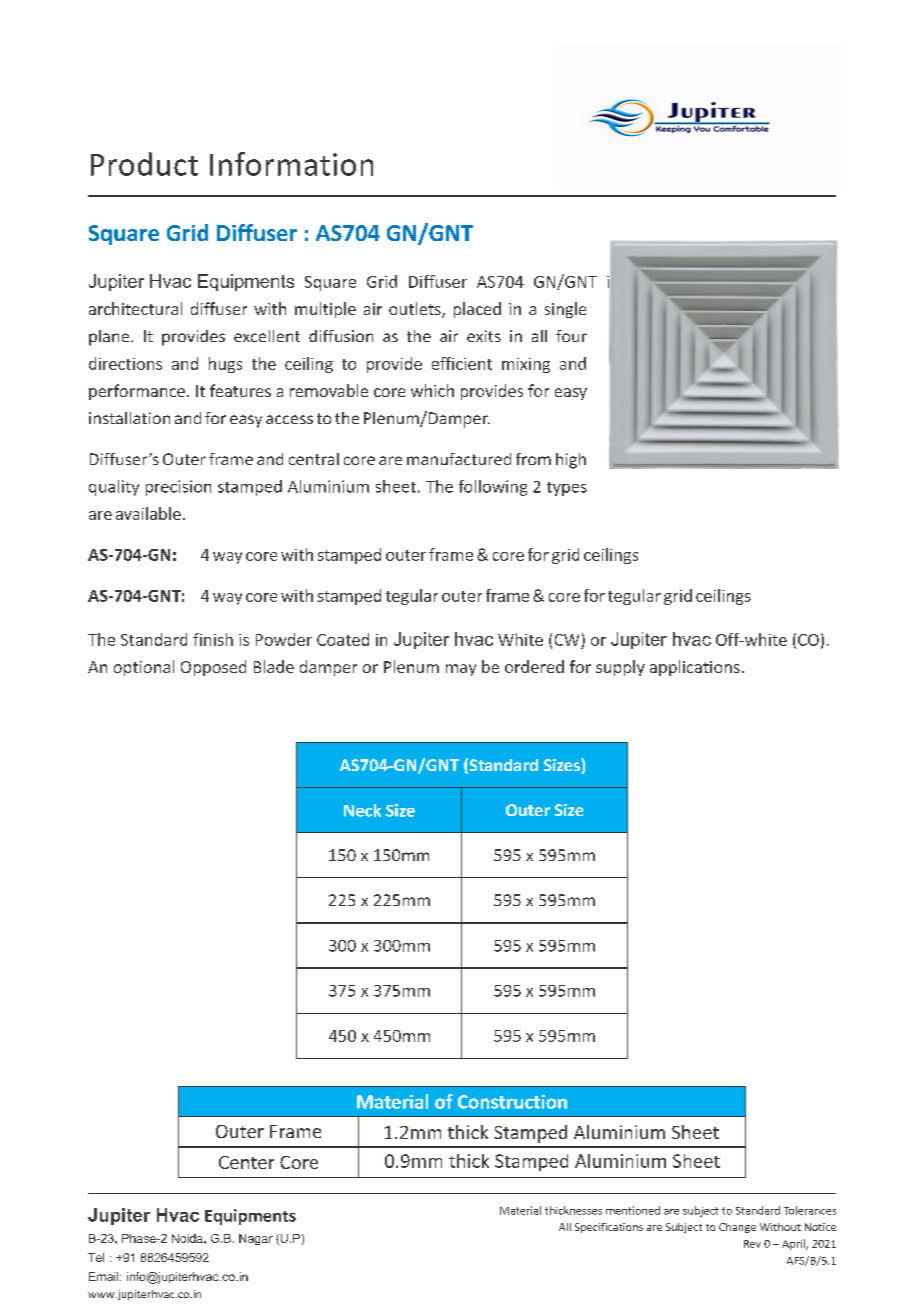 The image size is (924, 1308). What do you see at coordinates (493, 488) in the image?
I see `following` at bounding box center [493, 488].
